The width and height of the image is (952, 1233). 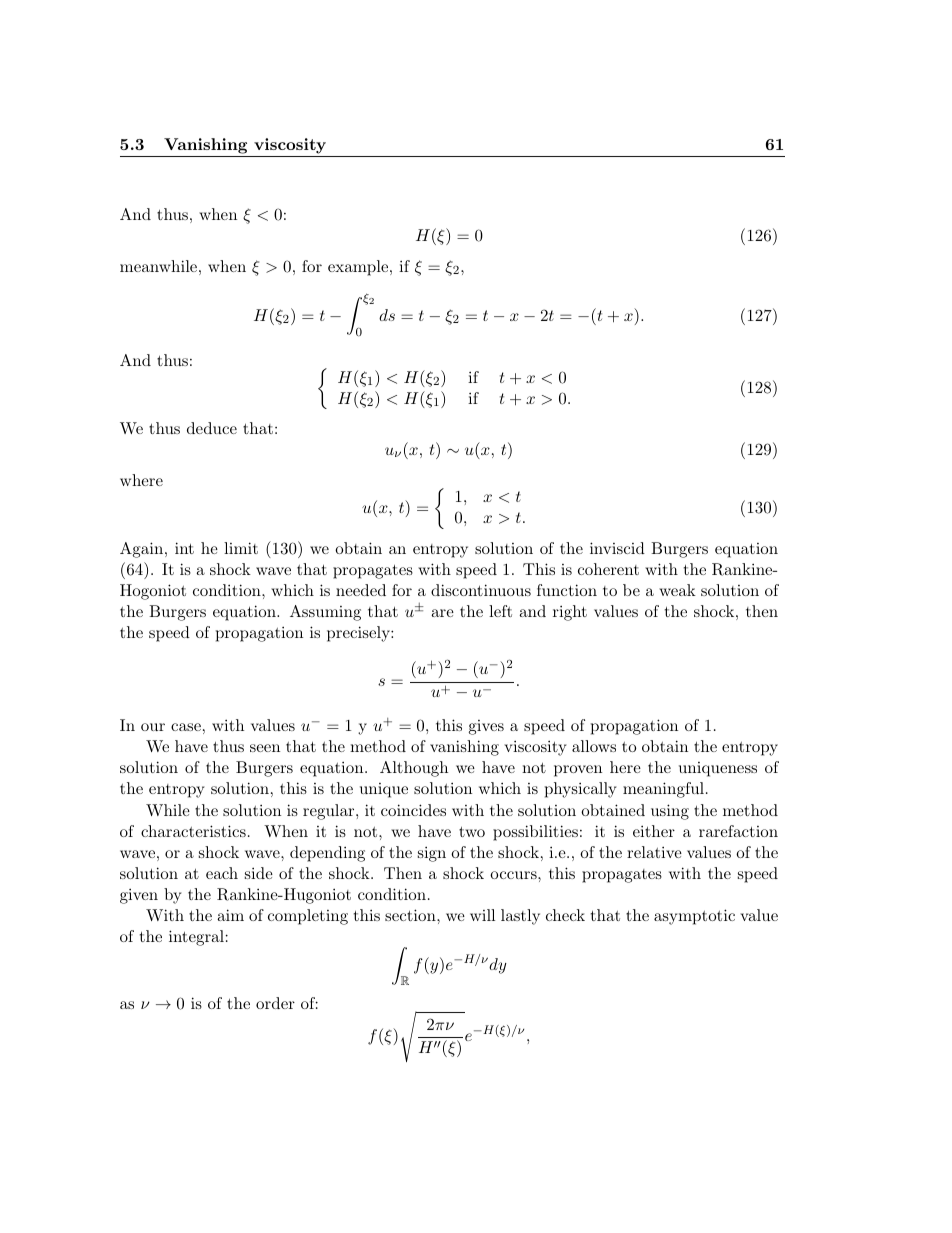 I want to click on left, so click(x=500, y=611).
